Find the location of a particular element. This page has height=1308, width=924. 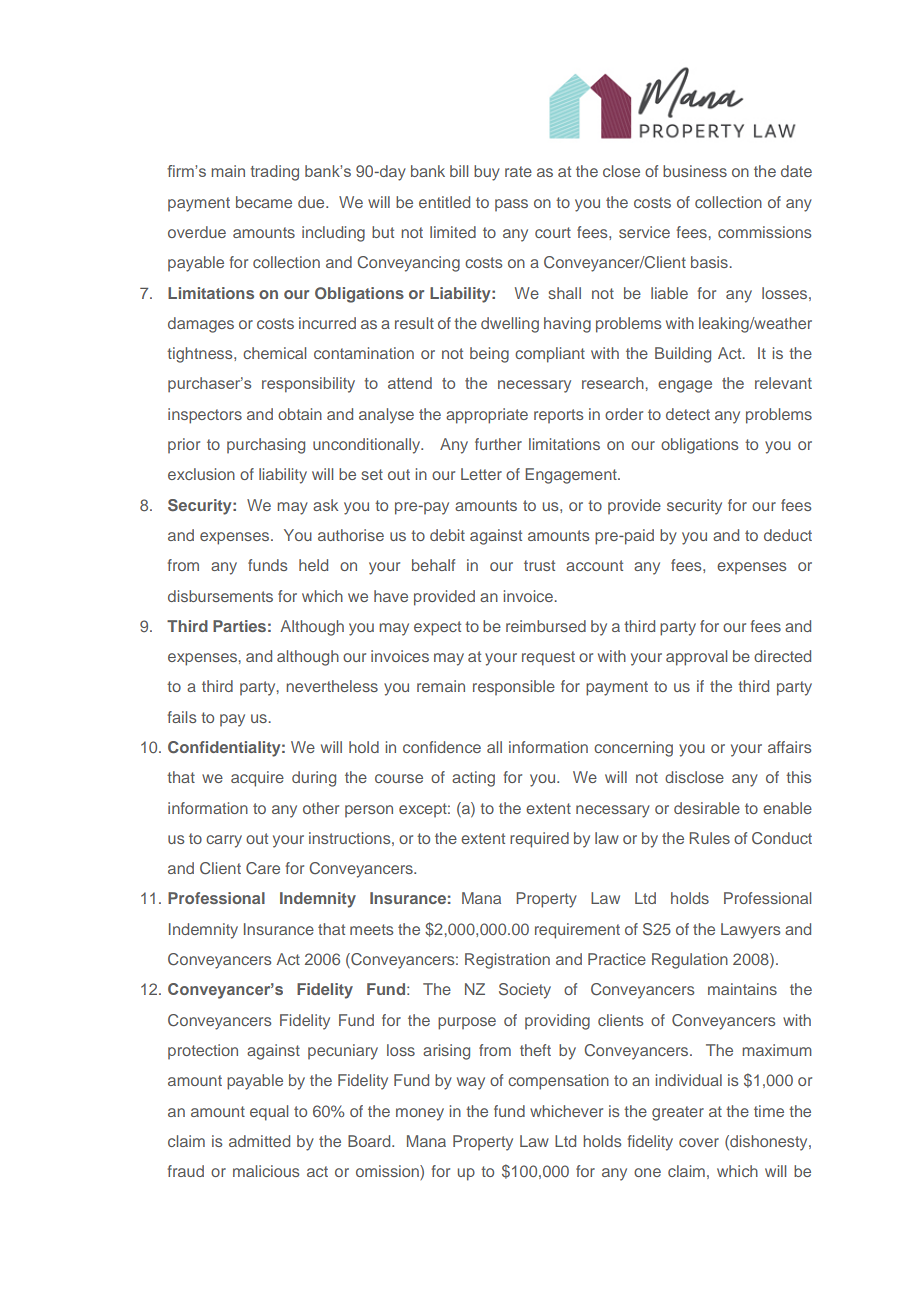

ask is located at coordinates (325, 505).
